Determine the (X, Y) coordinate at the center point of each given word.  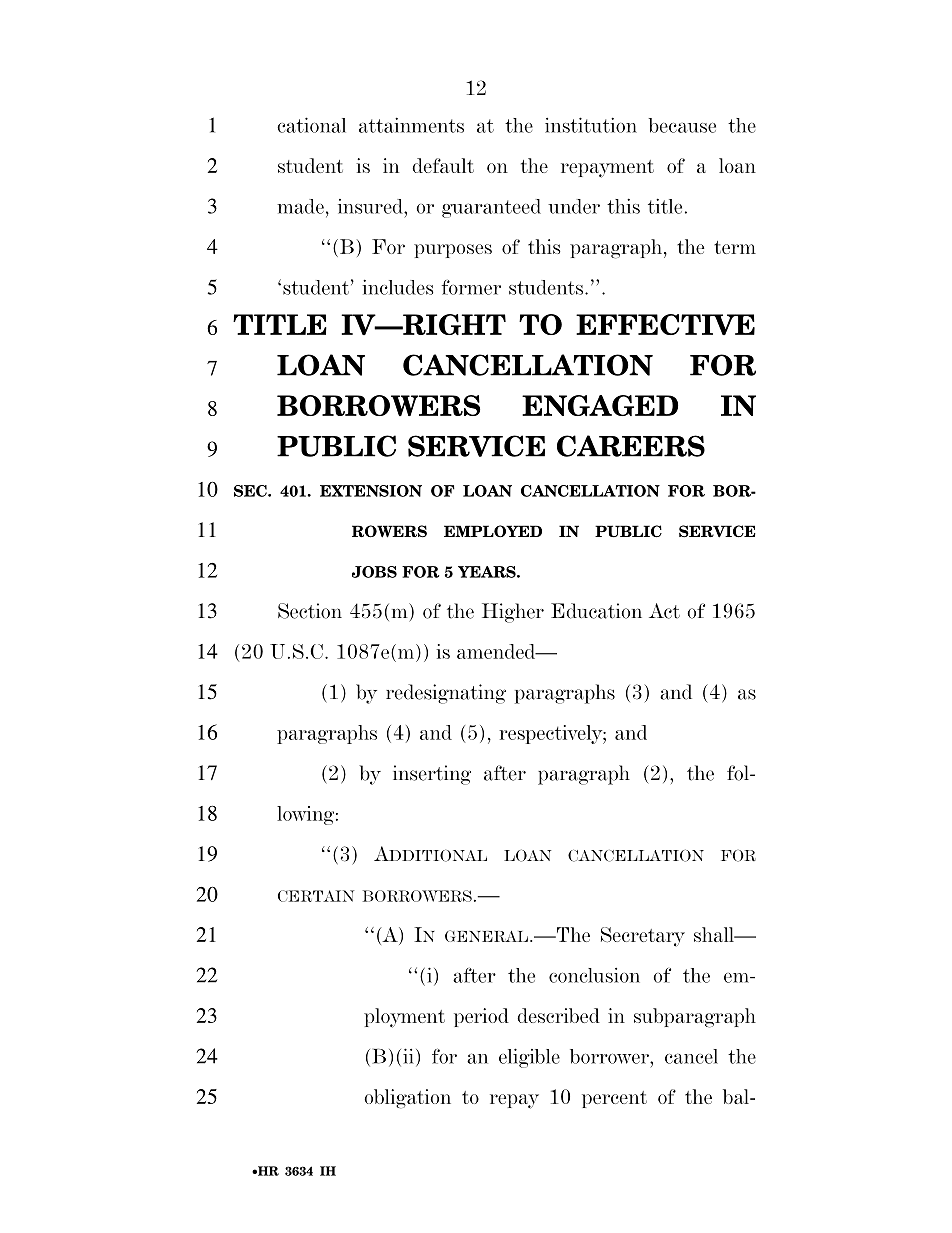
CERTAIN (316, 896)
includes (398, 287)
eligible (529, 1058)
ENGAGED (600, 405)
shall (715, 934)
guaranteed (491, 208)
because (682, 125)
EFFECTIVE (665, 324)
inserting (432, 775)
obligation (407, 1099)
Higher (513, 613)
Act (664, 611)
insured (371, 206)
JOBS (374, 572)
